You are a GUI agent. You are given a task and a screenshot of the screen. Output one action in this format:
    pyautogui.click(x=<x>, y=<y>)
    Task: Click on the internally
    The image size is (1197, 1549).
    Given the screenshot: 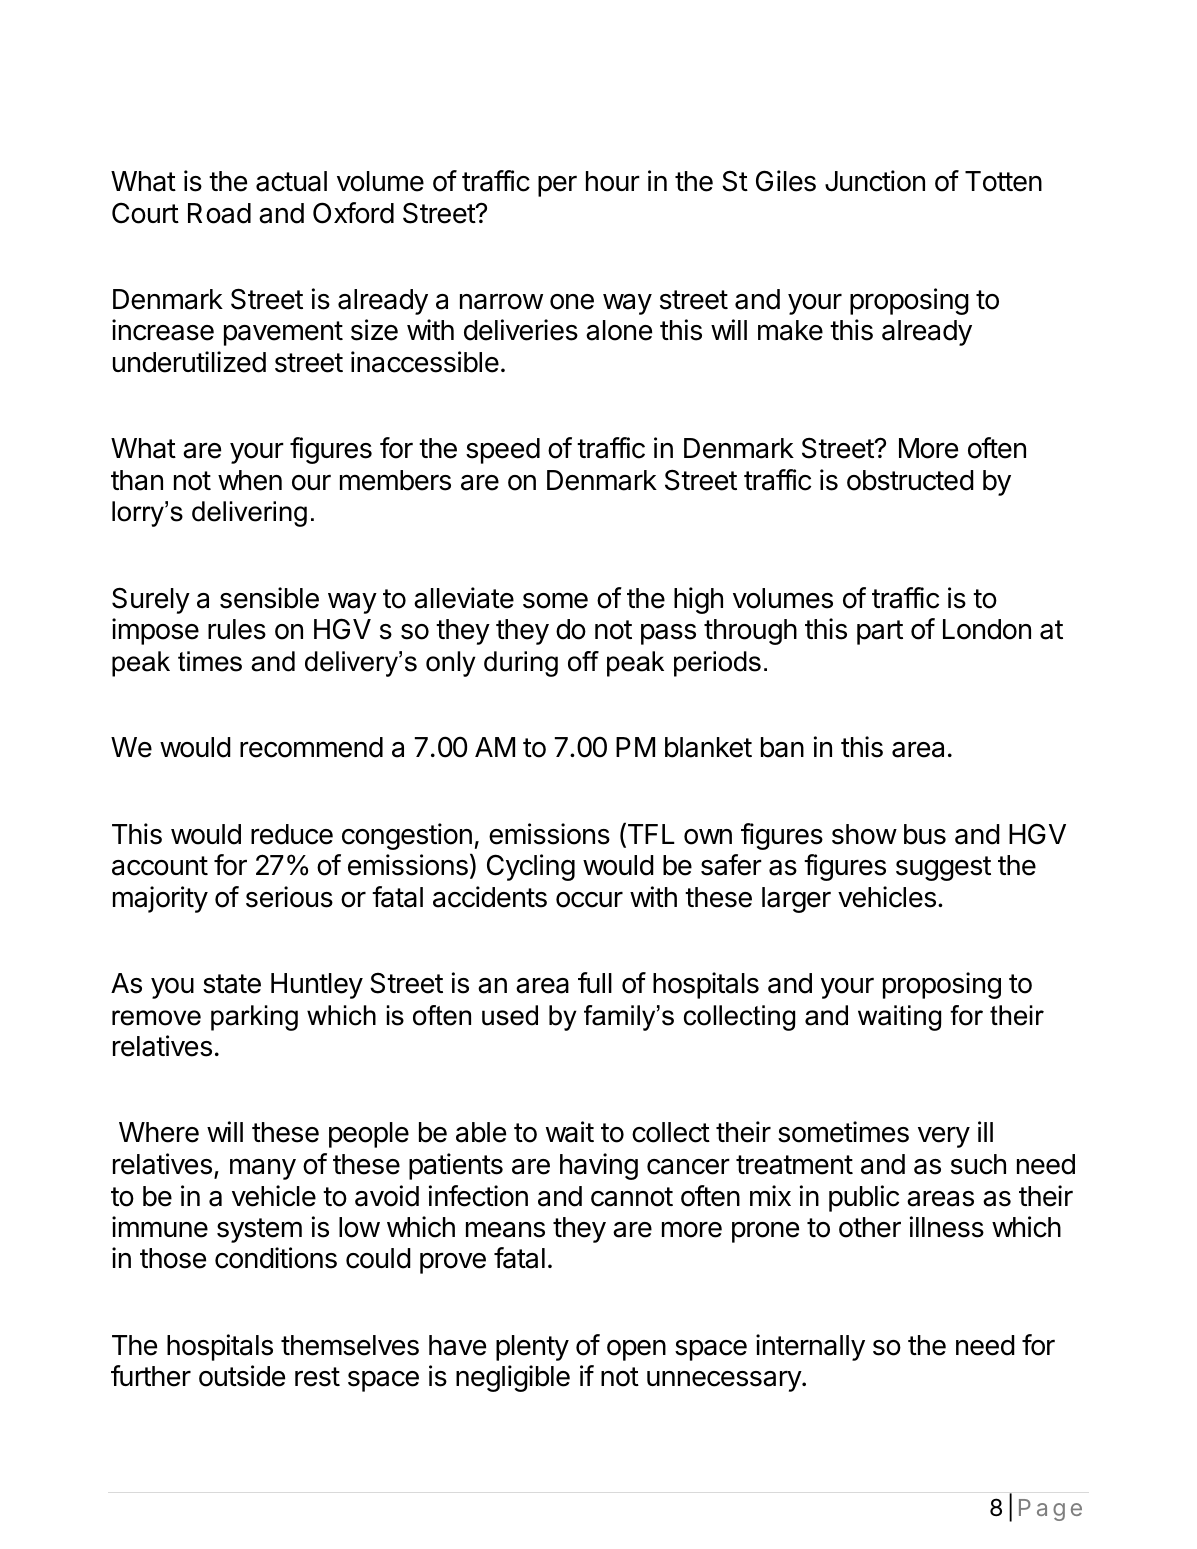 What is the action you would take?
    pyautogui.click(x=810, y=1347)
